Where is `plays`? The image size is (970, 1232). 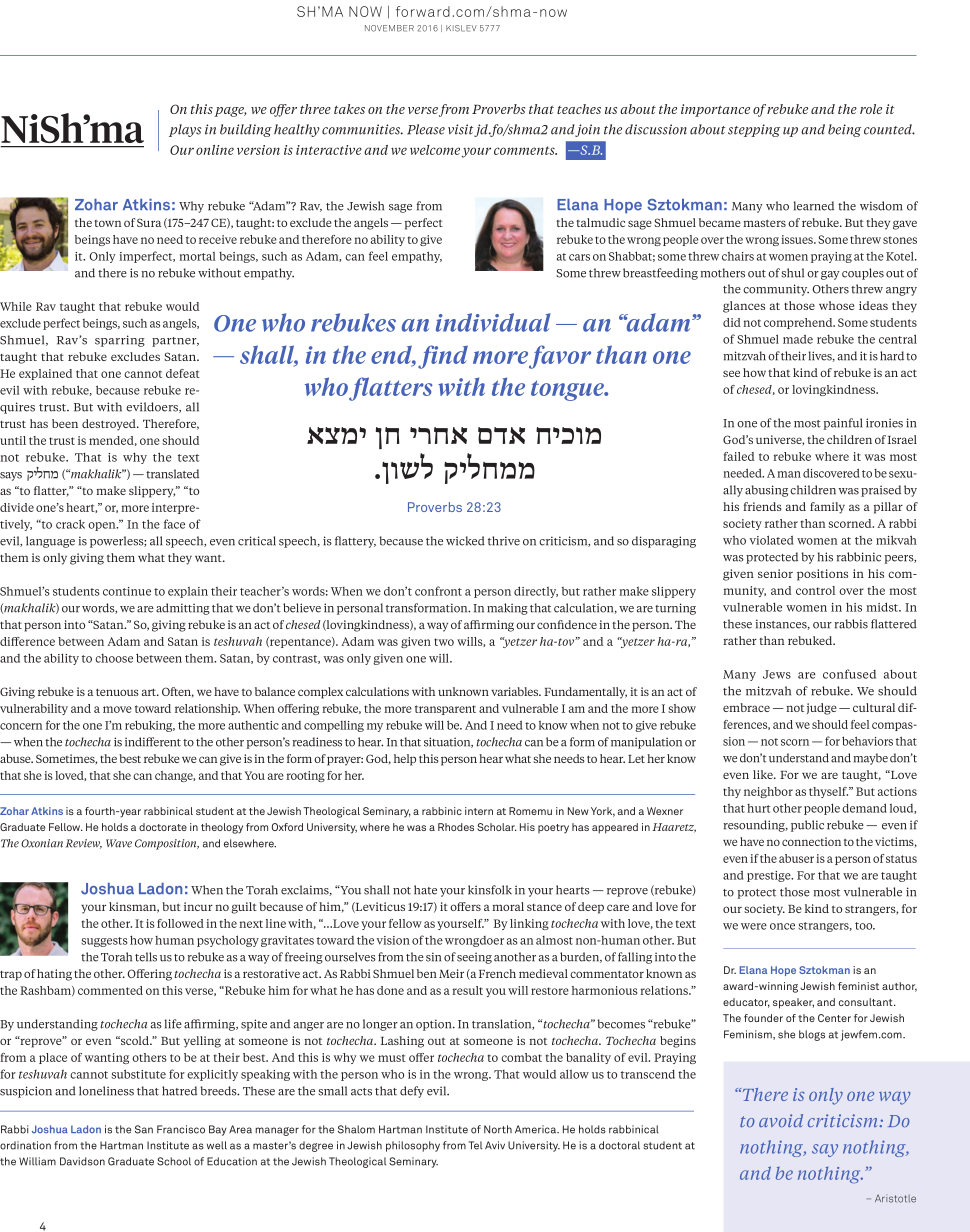 plays is located at coordinates (185, 130).
